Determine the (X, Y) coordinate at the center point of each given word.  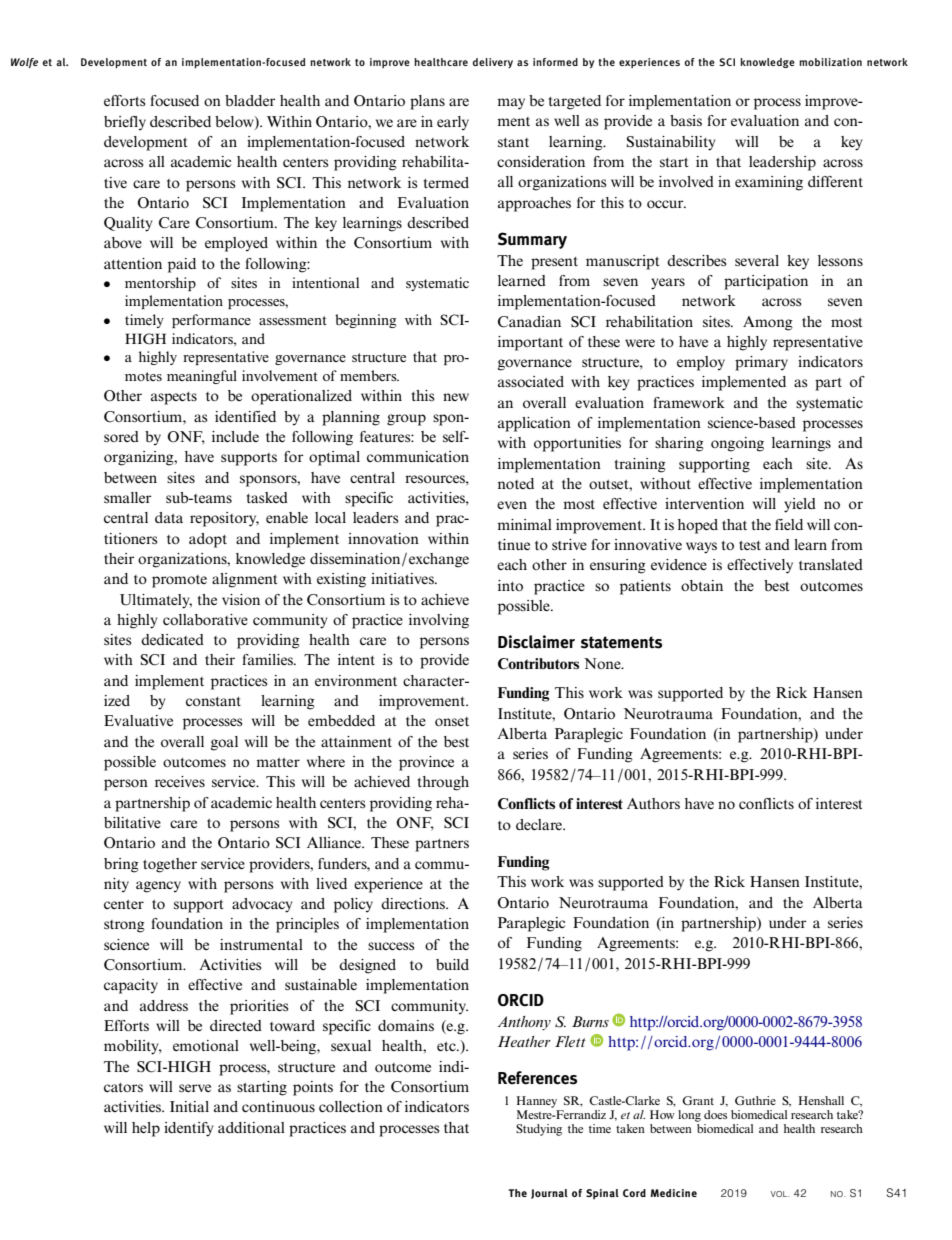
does (715, 1114)
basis (686, 120)
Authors (653, 803)
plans (427, 102)
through (443, 783)
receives (180, 781)
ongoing (737, 444)
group (406, 420)
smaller (128, 497)
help (146, 1129)
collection (351, 1106)
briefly (125, 123)
